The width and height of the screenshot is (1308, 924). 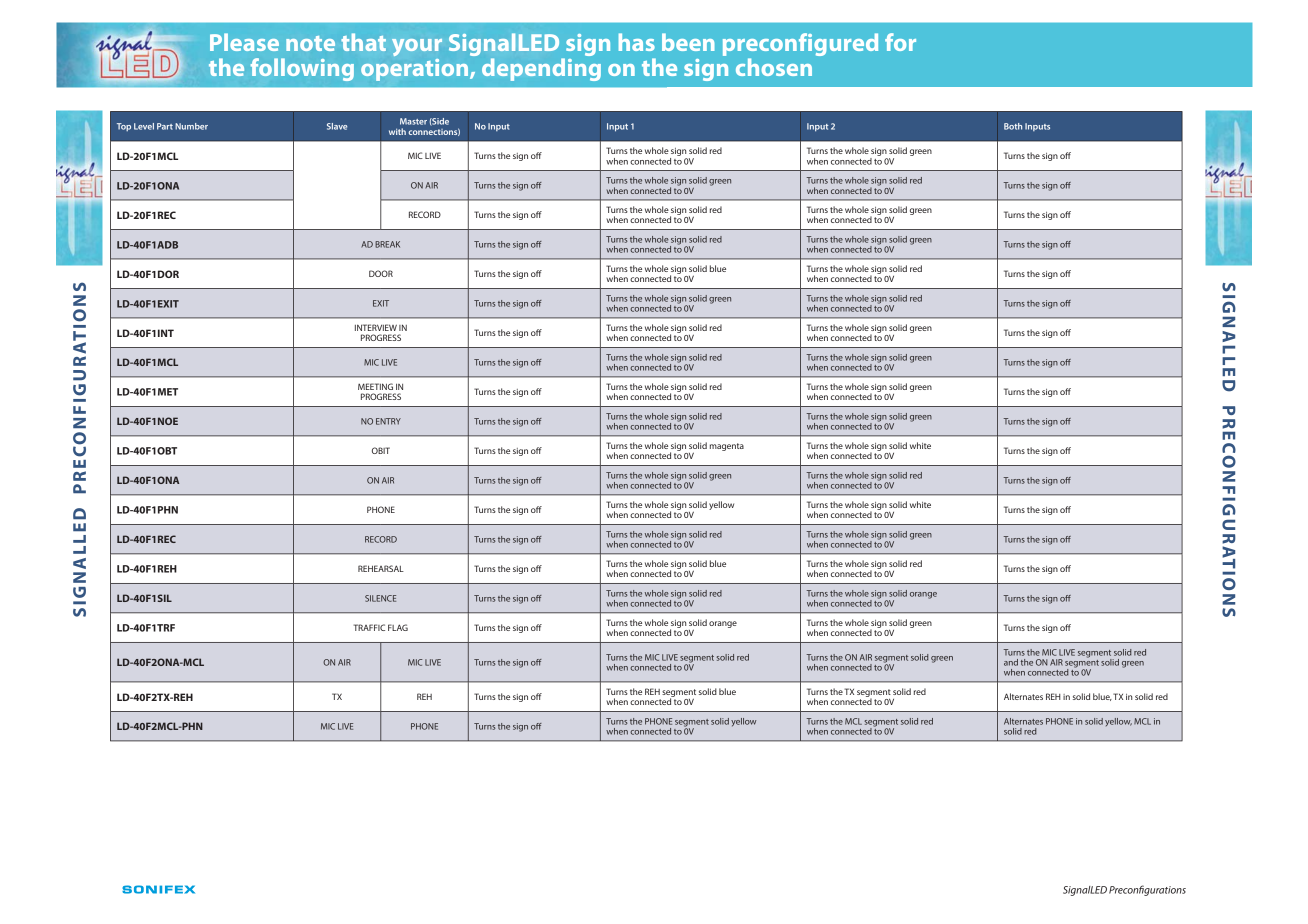 I want to click on OBIT, so click(x=381, y=450).
